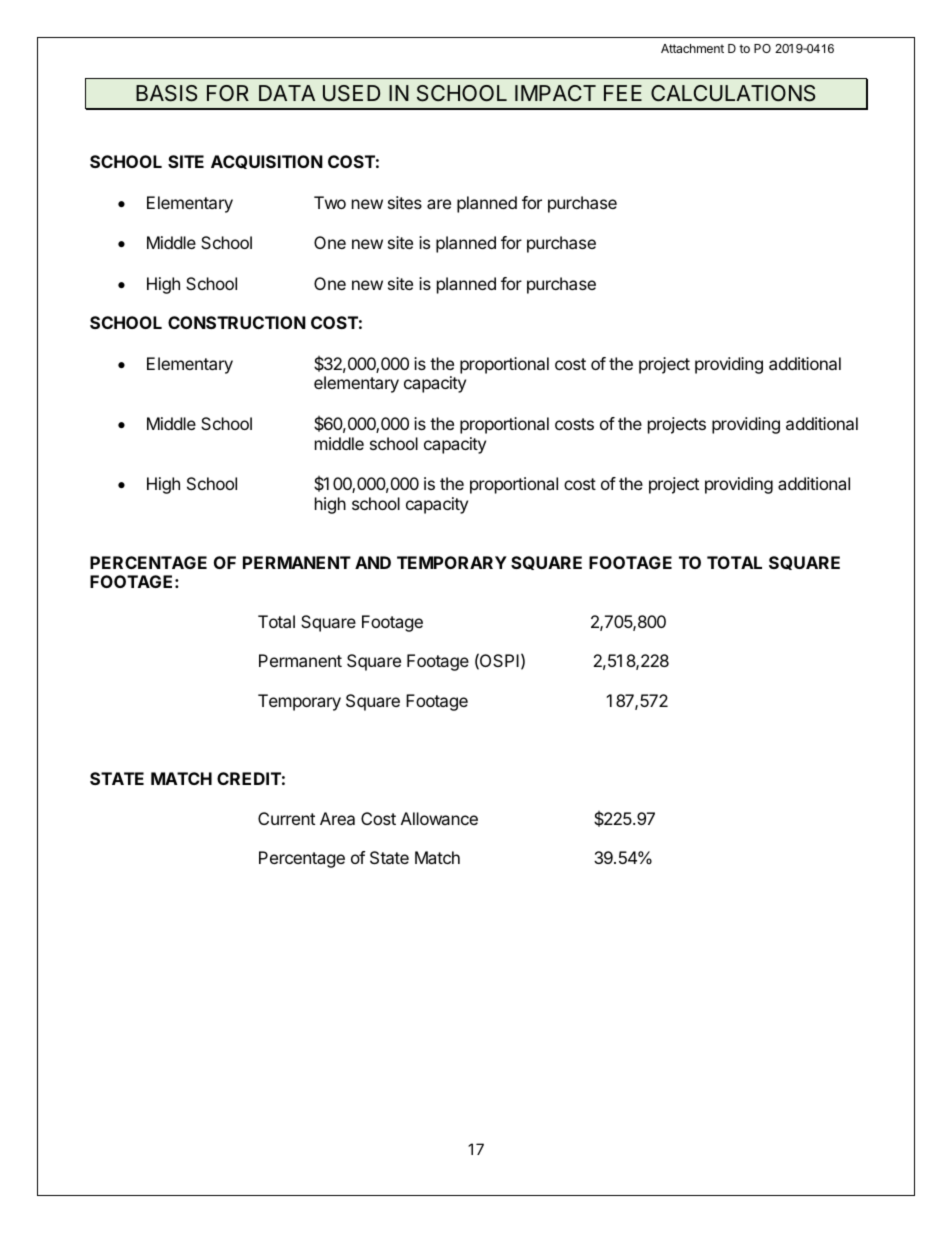 This page has height=1233, width=952. What do you see at coordinates (555, 93) in the page?
I see `IMPACT` at bounding box center [555, 93].
